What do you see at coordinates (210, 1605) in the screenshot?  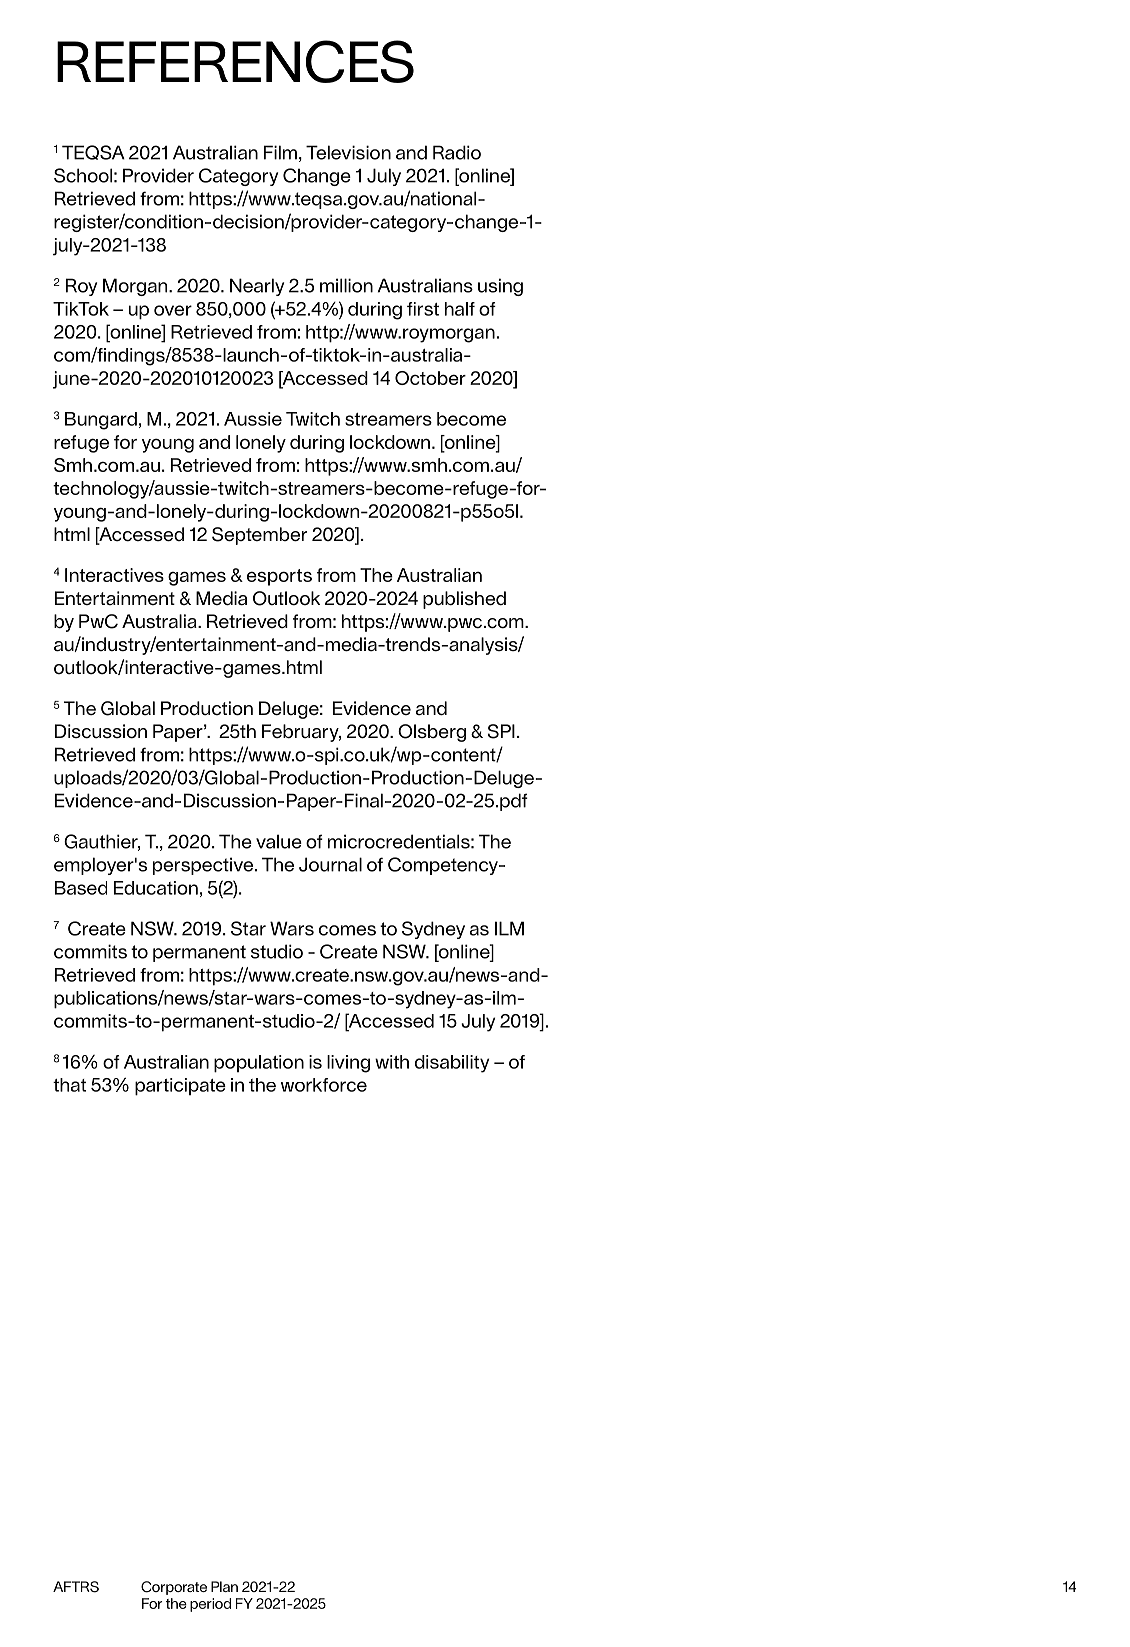 I see `period` at bounding box center [210, 1605].
